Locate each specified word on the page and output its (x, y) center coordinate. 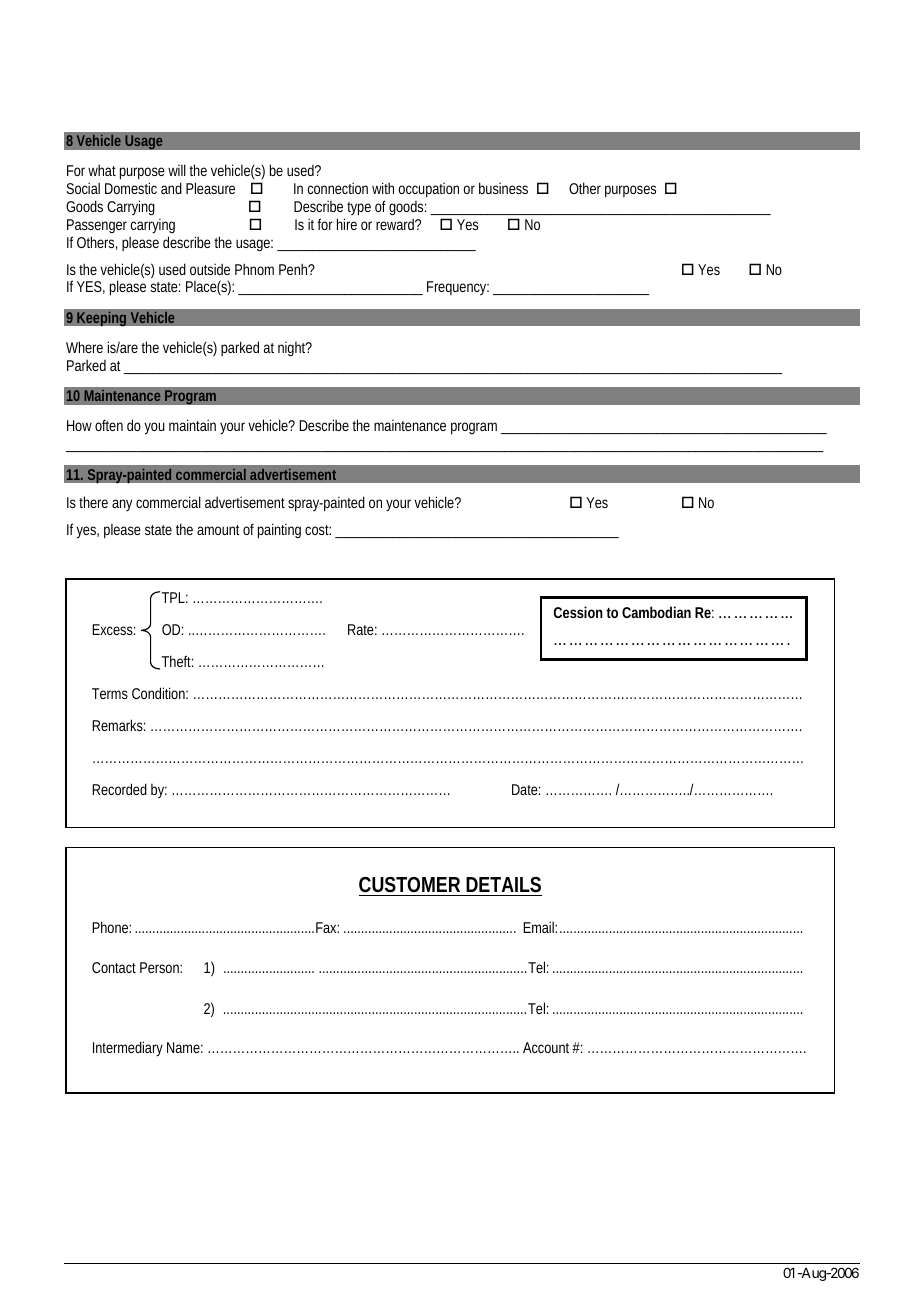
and (171, 188)
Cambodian (656, 612)
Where (84, 347)
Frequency (458, 288)
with (383, 188)
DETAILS (503, 885)
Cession (578, 612)
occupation (429, 190)
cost (318, 530)
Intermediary (128, 1049)
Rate (362, 629)
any (122, 505)
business (503, 188)
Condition (160, 693)
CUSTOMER (409, 885)
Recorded (119, 789)
